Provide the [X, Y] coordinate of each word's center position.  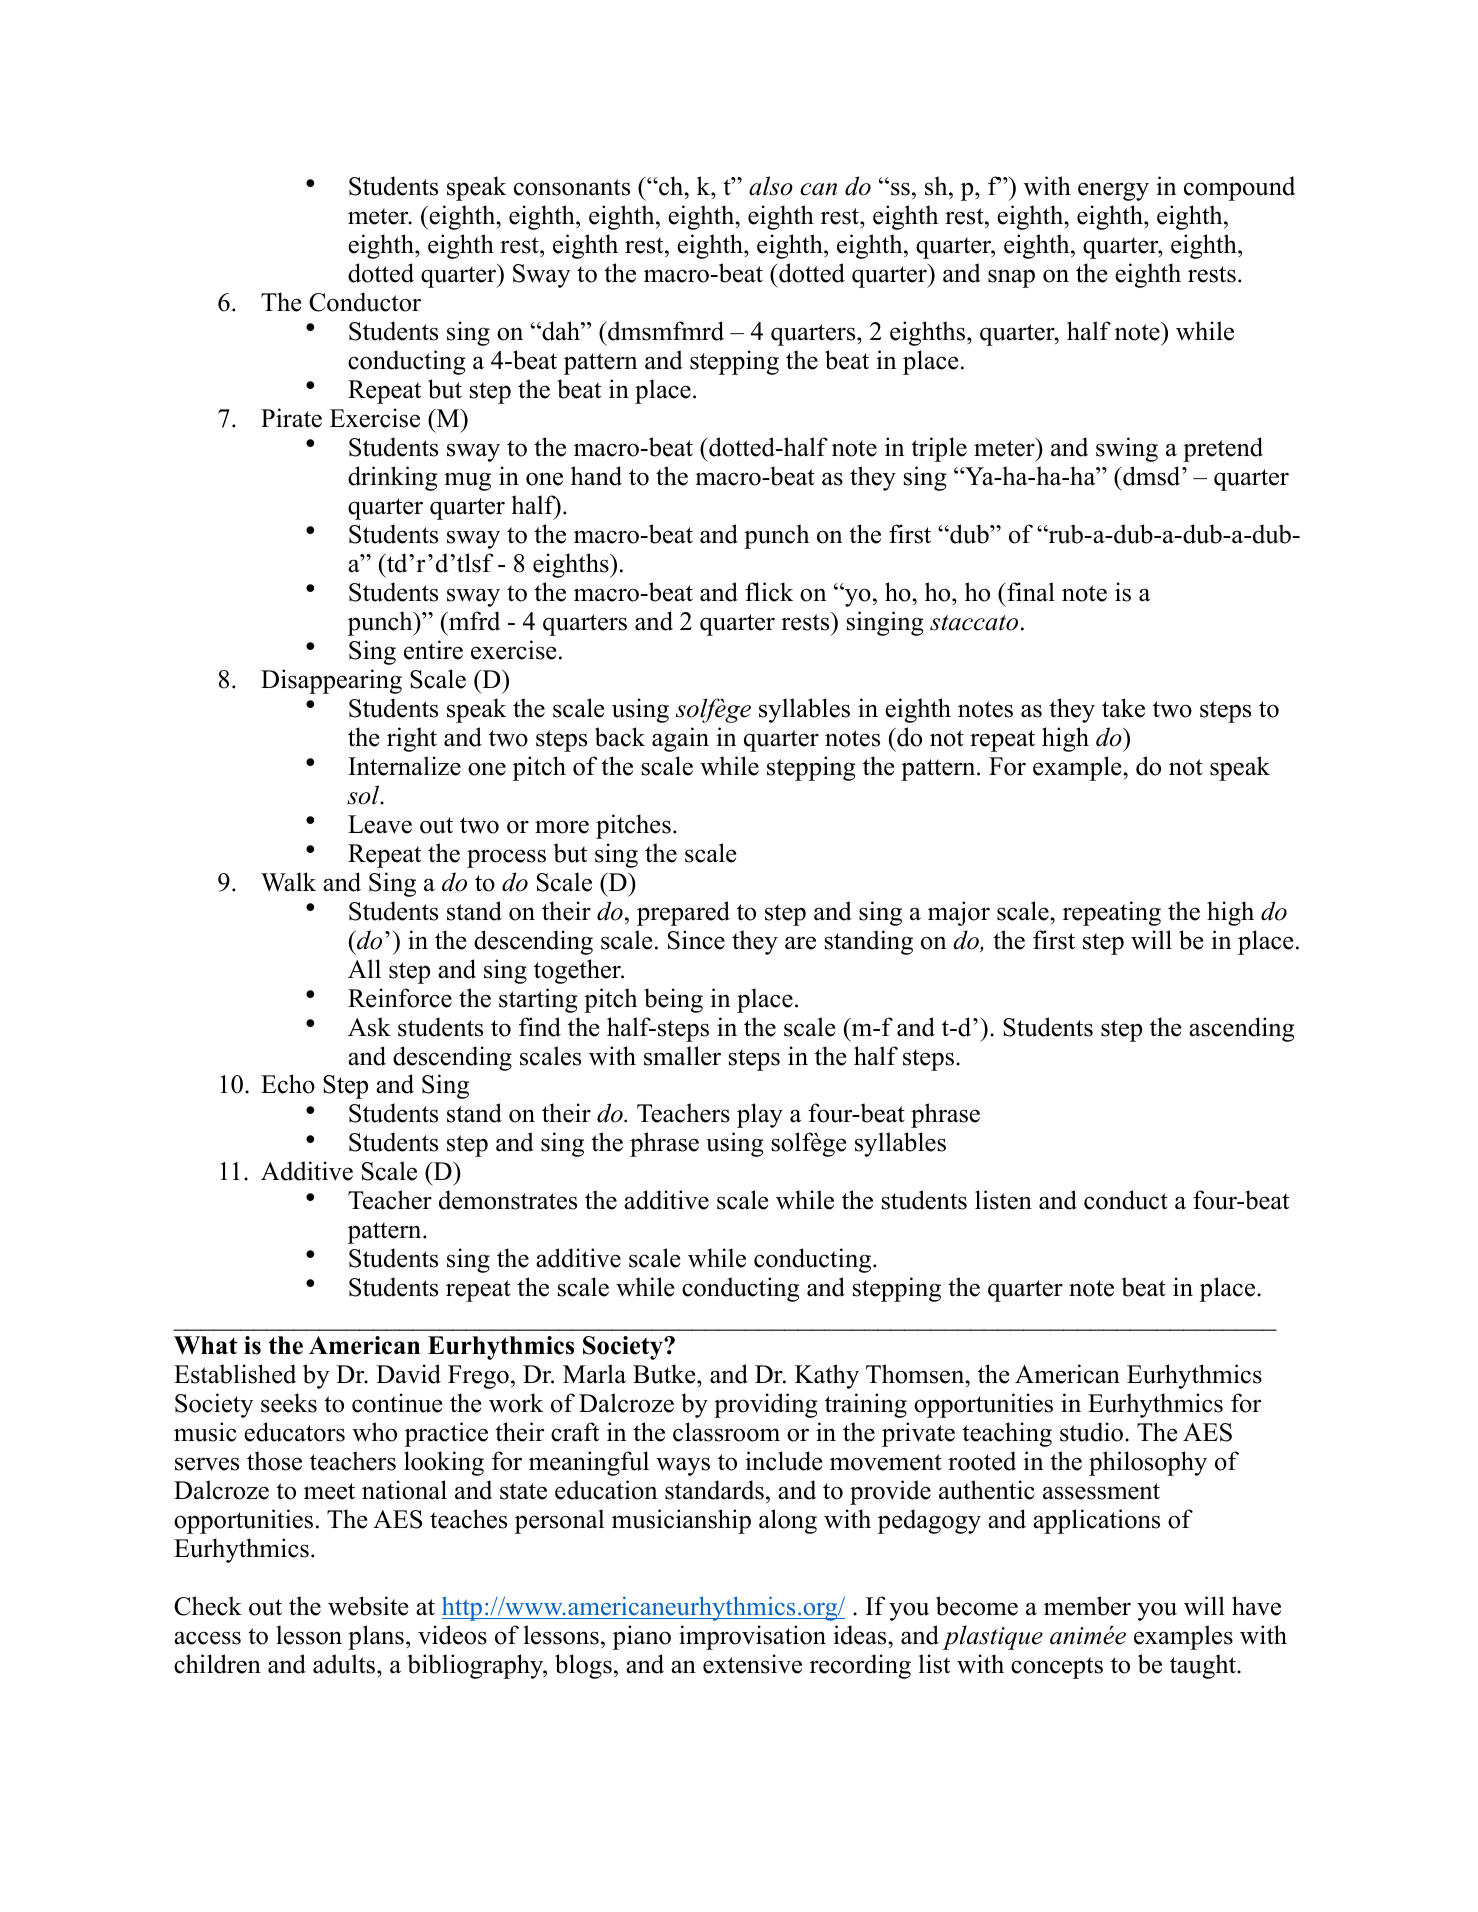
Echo [288, 1084]
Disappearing [331, 681]
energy [1113, 191]
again [680, 739]
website [368, 1606]
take [1123, 708]
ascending [1242, 1029]
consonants [572, 187]
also [771, 186]
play [760, 1115]
